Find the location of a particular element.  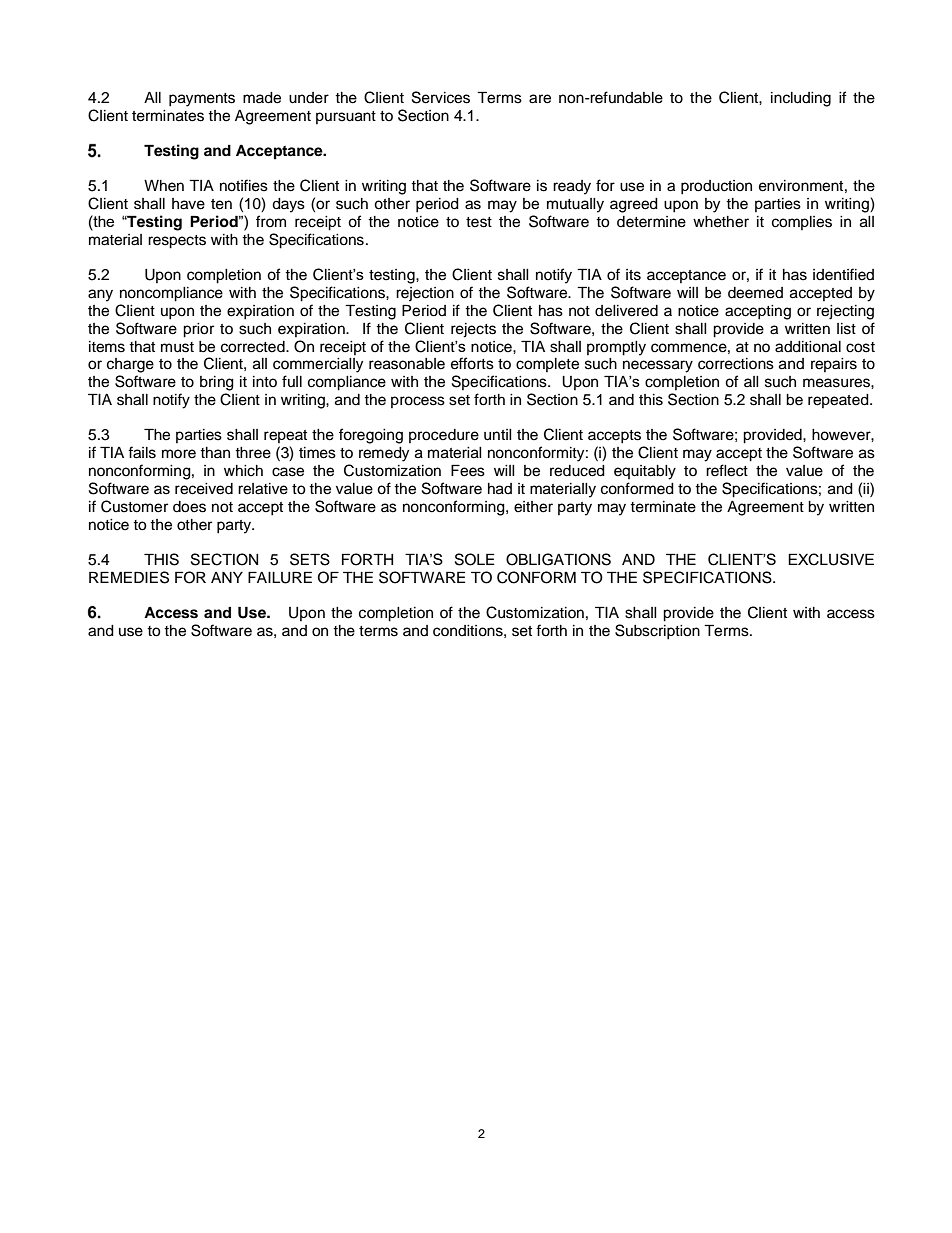

corrections is located at coordinates (736, 364).
